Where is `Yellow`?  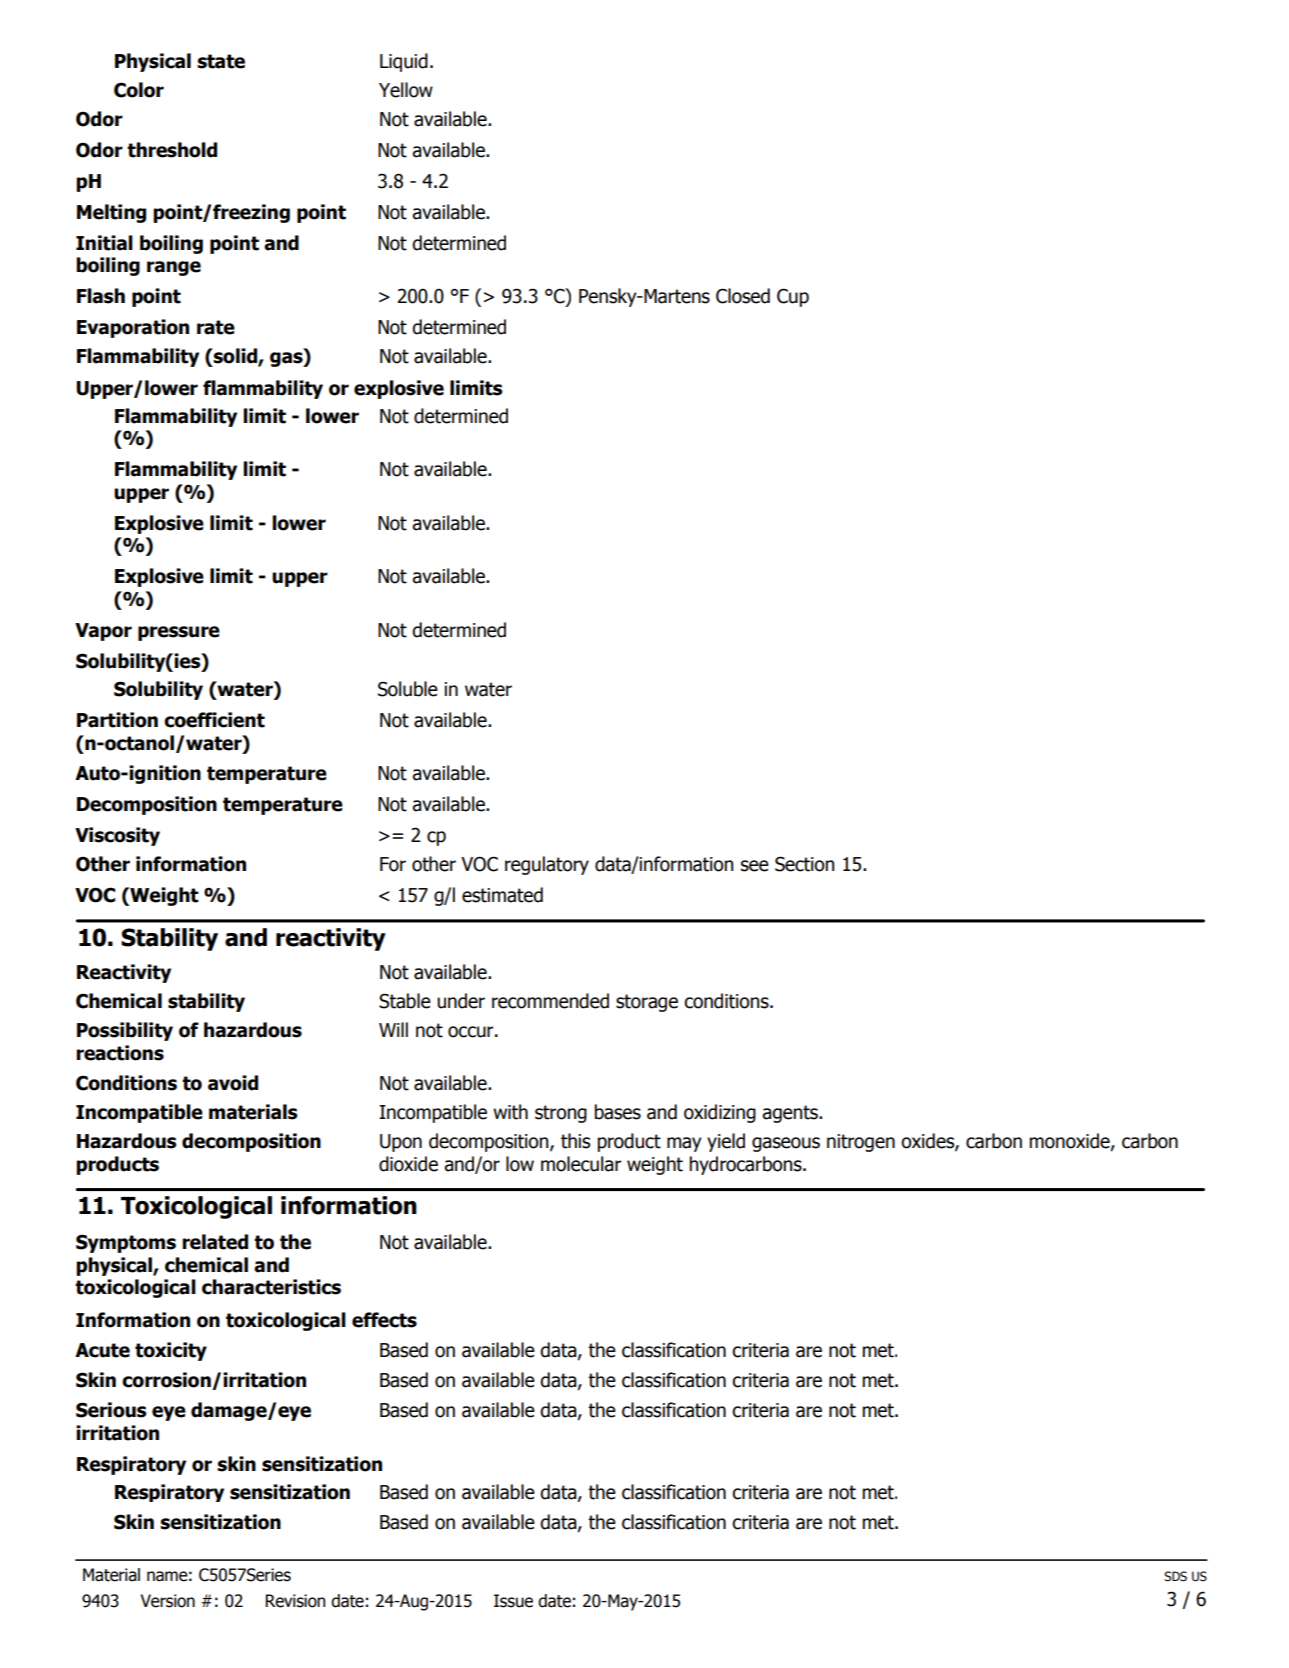 Yellow is located at coordinates (406, 90).
